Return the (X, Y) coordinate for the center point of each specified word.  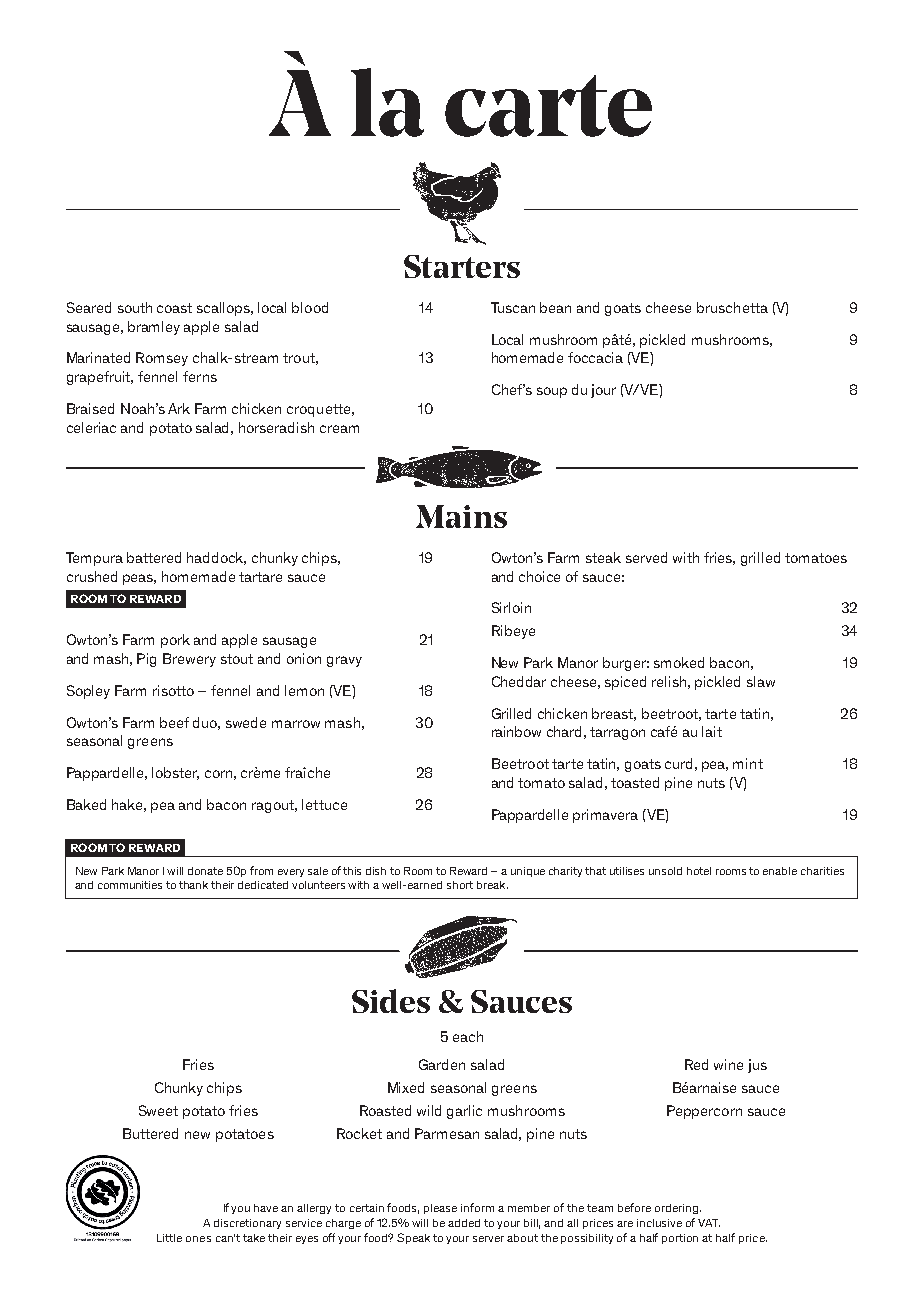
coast (174, 308)
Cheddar (519, 681)
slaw (761, 681)
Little (169, 1238)
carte (548, 106)
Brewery (189, 660)
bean (555, 307)
